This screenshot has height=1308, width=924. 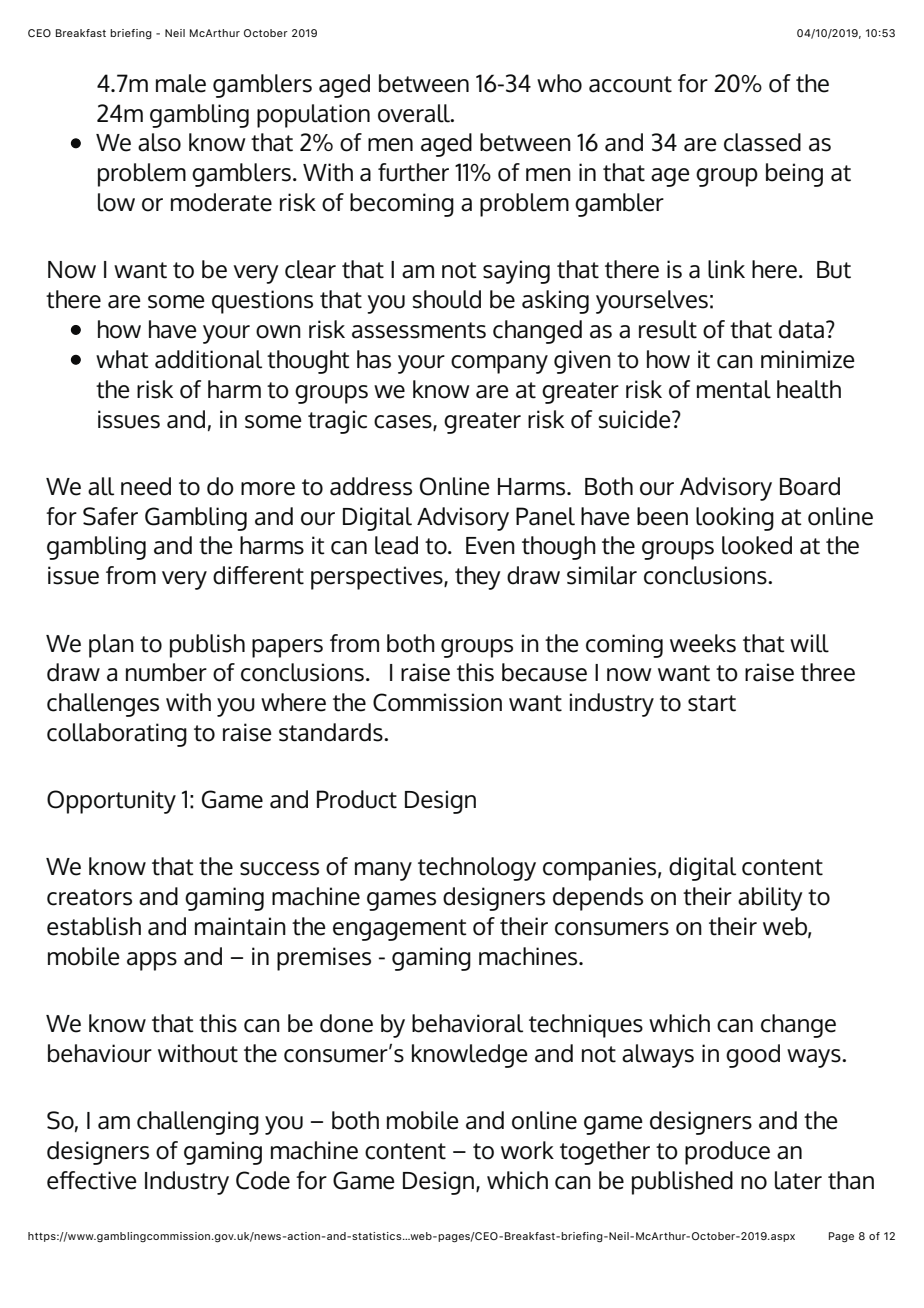 What do you see at coordinates (801, 329) in the screenshot?
I see `data` at bounding box center [801, 329].
